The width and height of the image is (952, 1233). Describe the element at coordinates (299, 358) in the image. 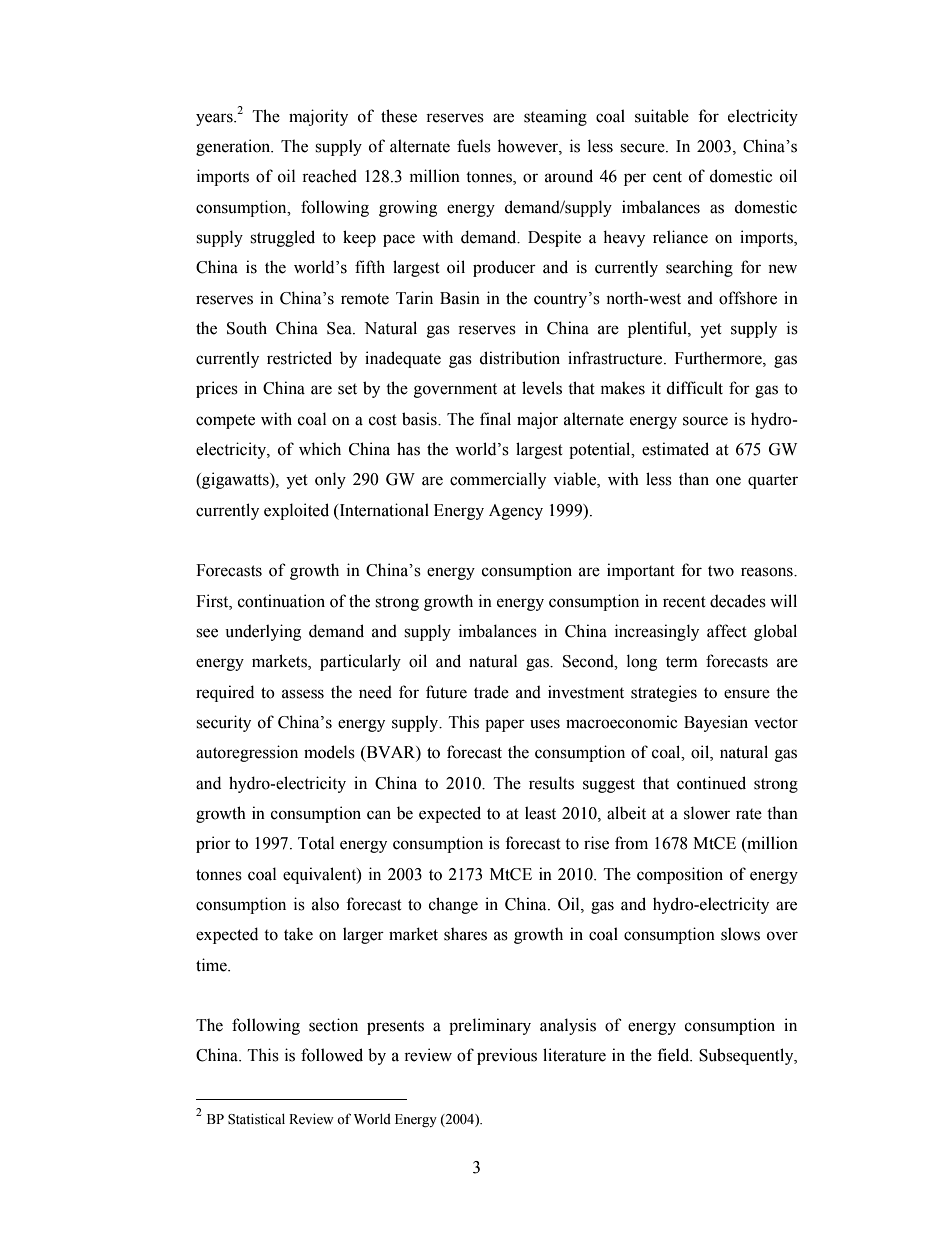

I see `restricted` at that location.
